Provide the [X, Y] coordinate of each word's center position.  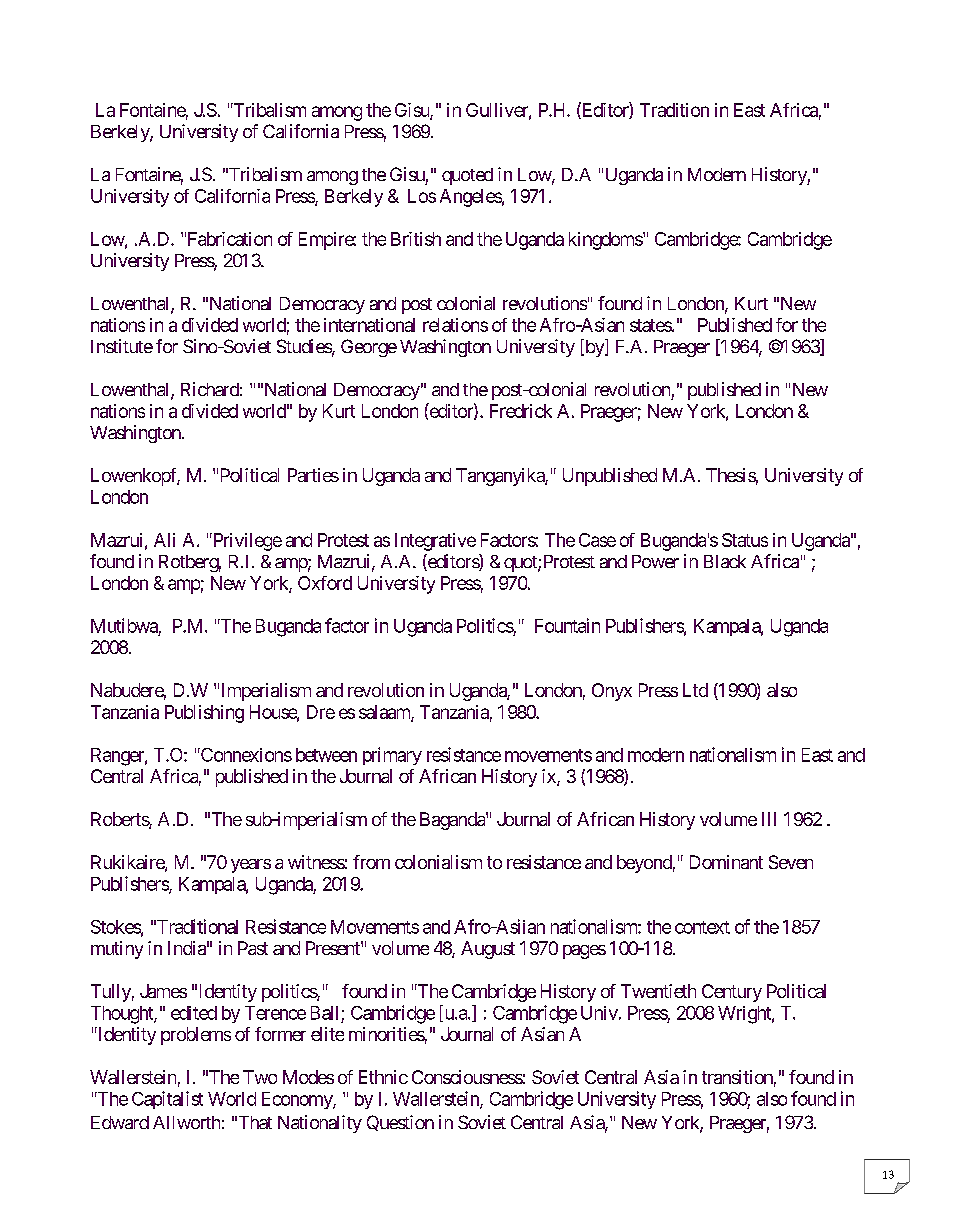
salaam [385, 713]
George [369, 348]
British [416, 239]
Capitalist [167, 1100]
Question [400, 1123]
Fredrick [521, 411]
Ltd [695, 690]
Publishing [204, 714]
